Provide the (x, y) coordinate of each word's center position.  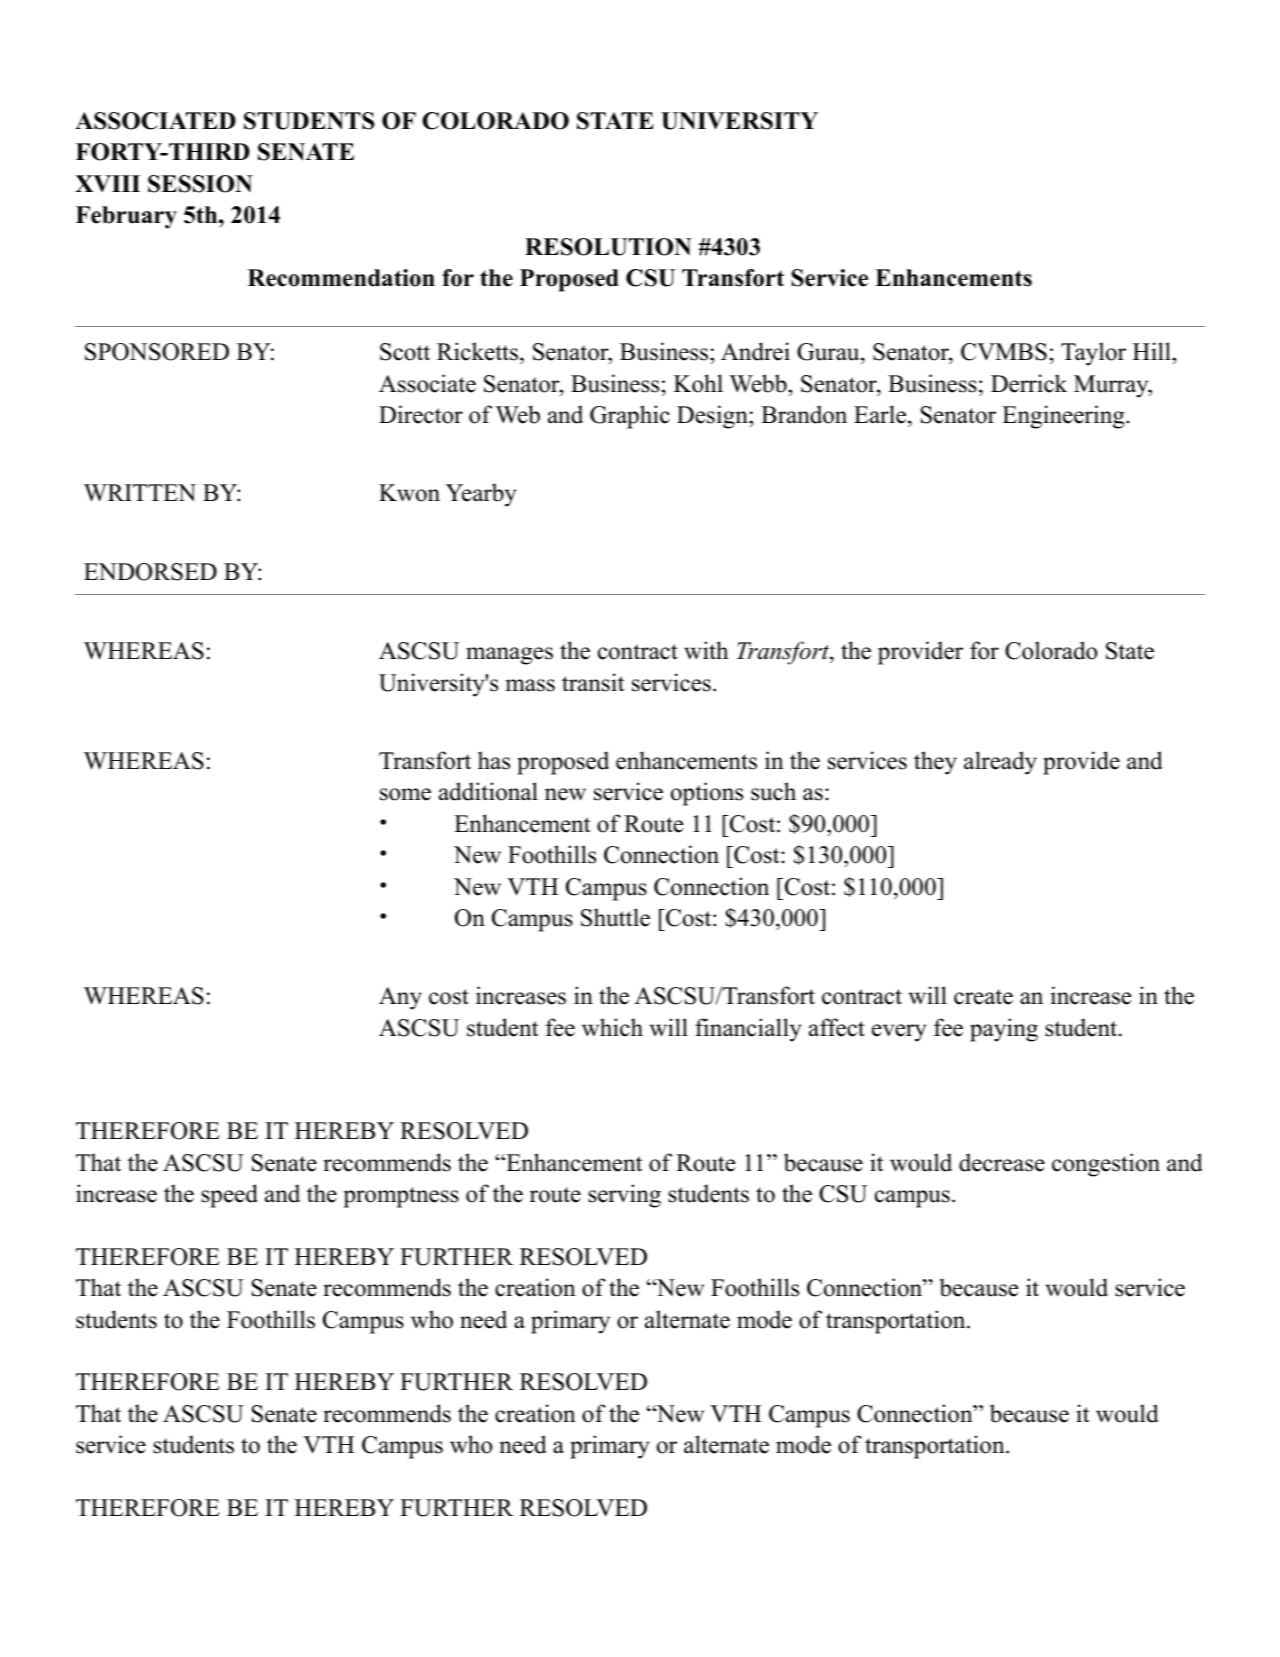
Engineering (1064, 417)
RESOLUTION (608, 247)
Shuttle (615, 917)
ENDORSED (150, 572)
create (983, 997)
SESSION (200, 184)
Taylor (1093, 354)
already (1000, 763)
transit (593, 682)
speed (229, 1196)
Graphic (630, 417)
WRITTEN (140, 493)
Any (400, 998)
